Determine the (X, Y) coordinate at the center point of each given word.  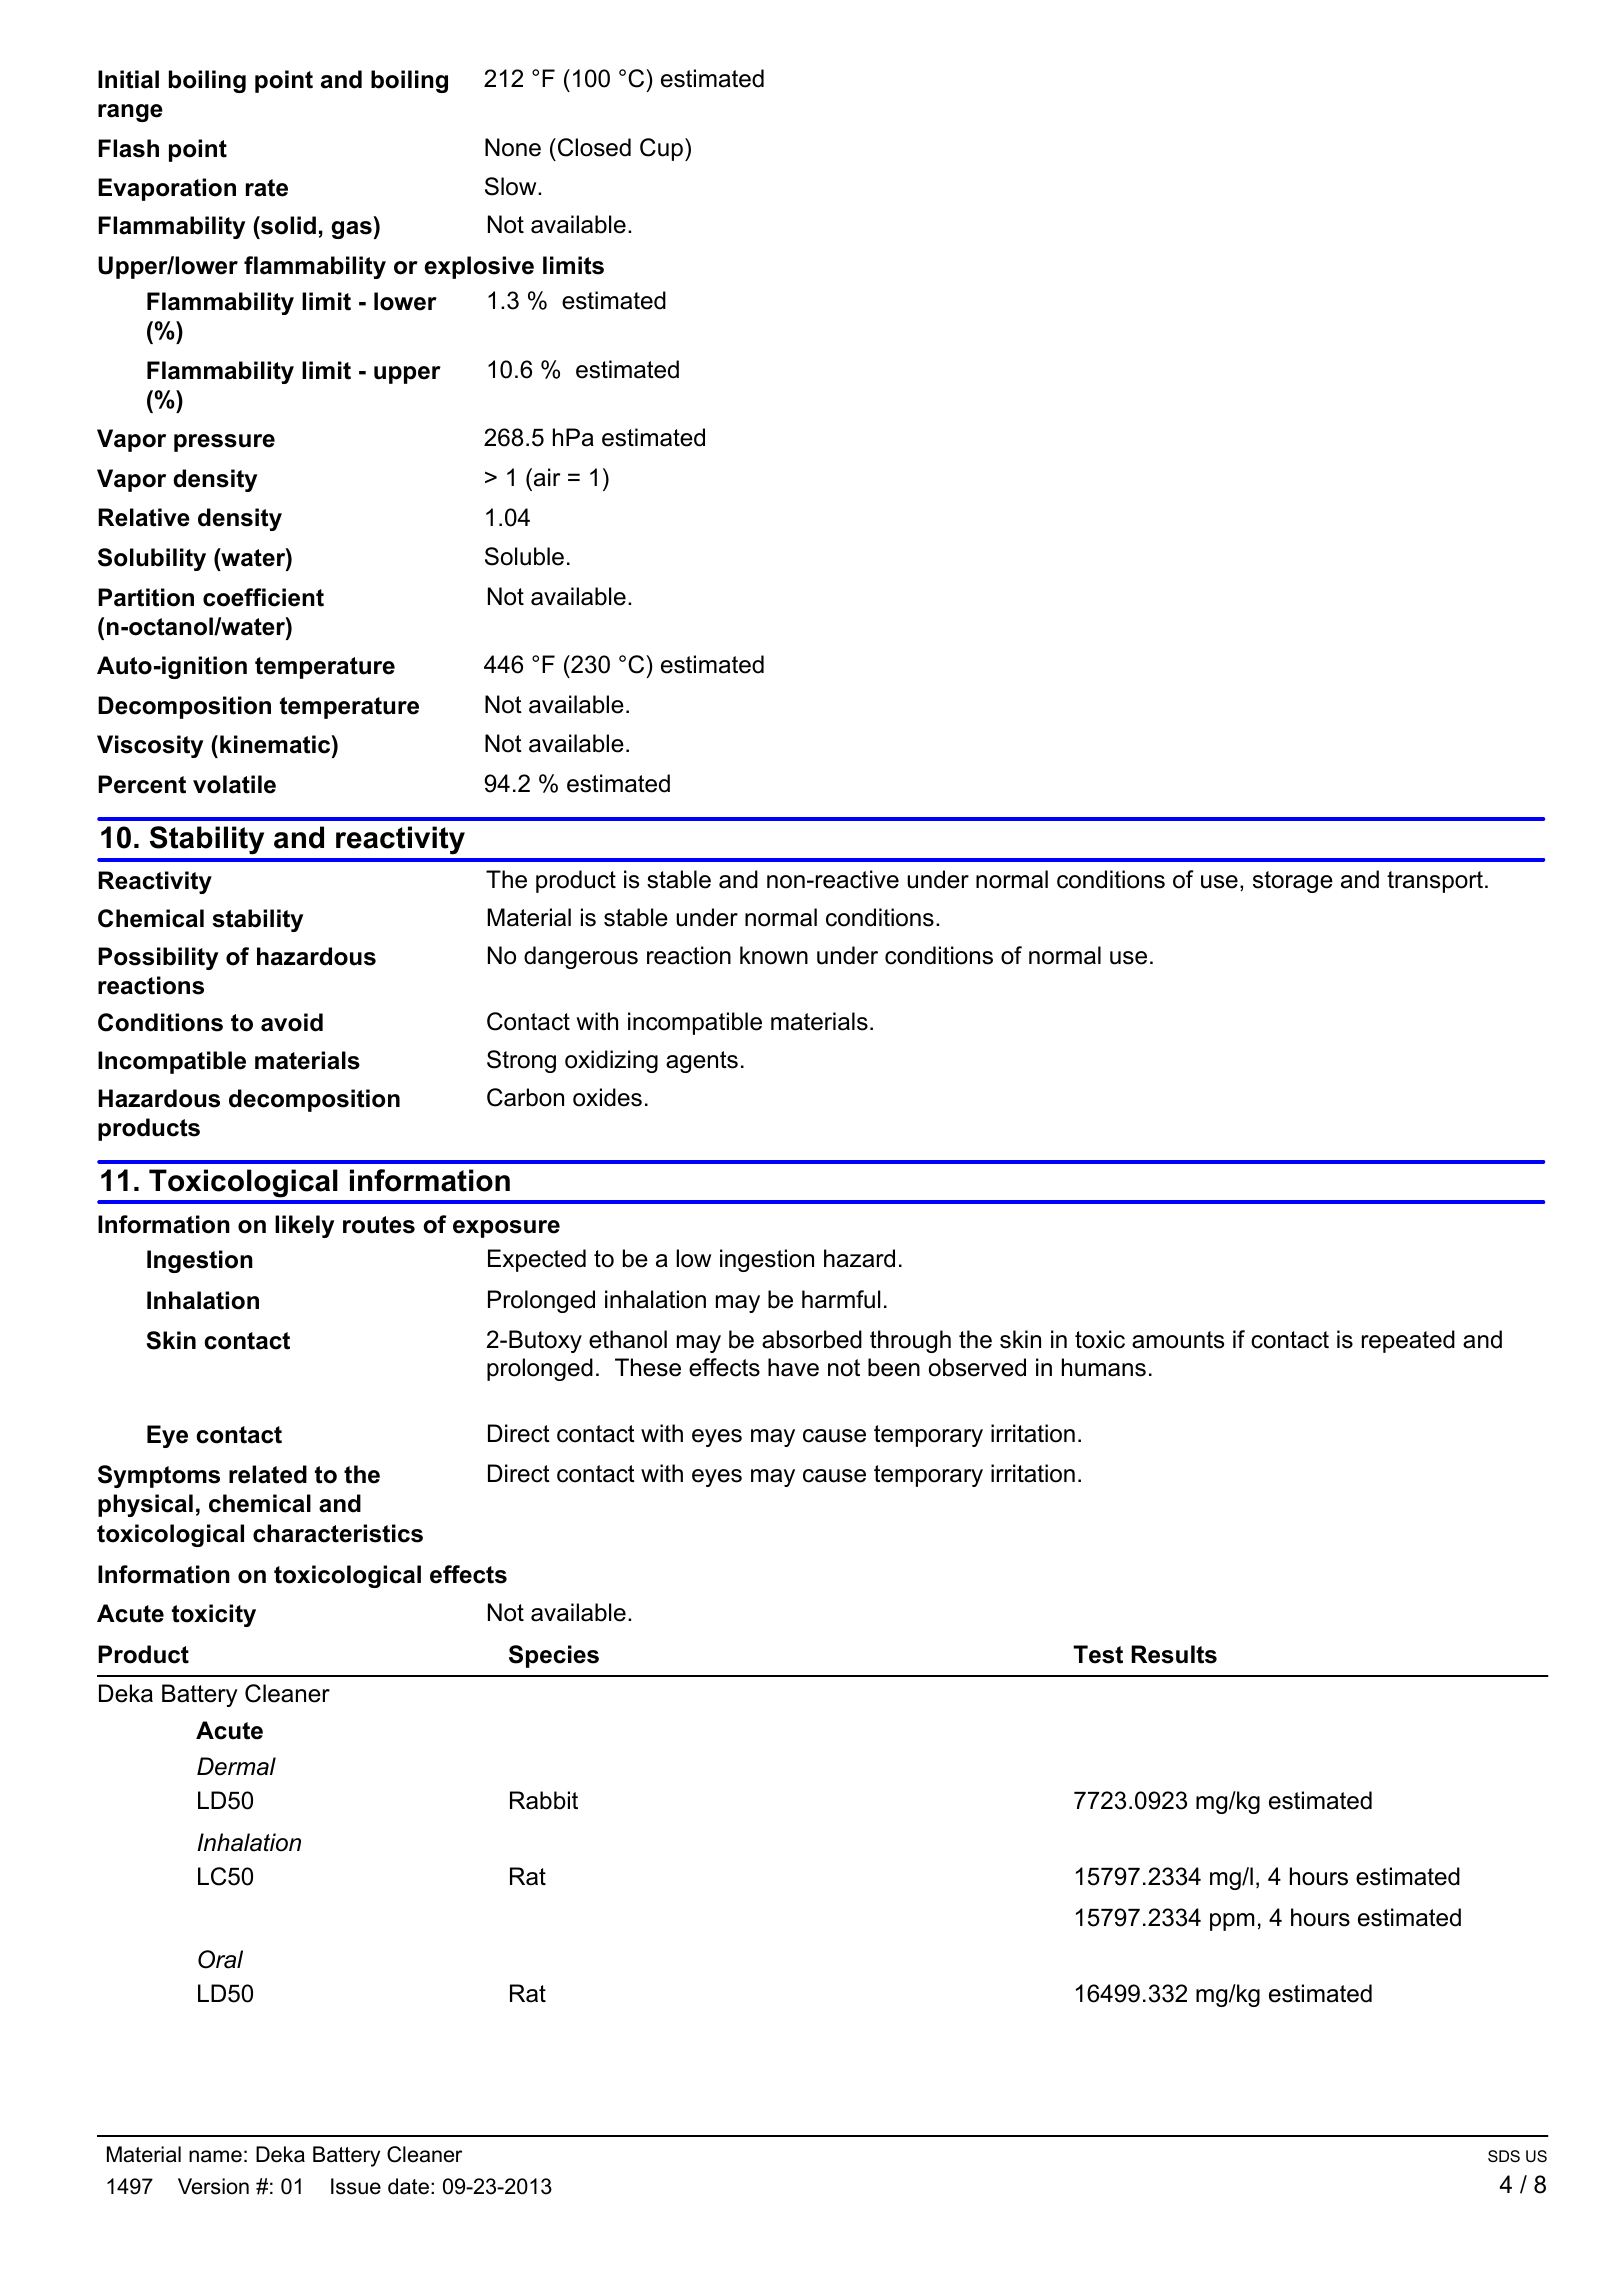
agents (702, 1062)
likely (304, 1226)
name (215, 2156)
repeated (1408, 1341)
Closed (594, 147)
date (408, 2186)
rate (267, 188)
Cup (661, 149)
